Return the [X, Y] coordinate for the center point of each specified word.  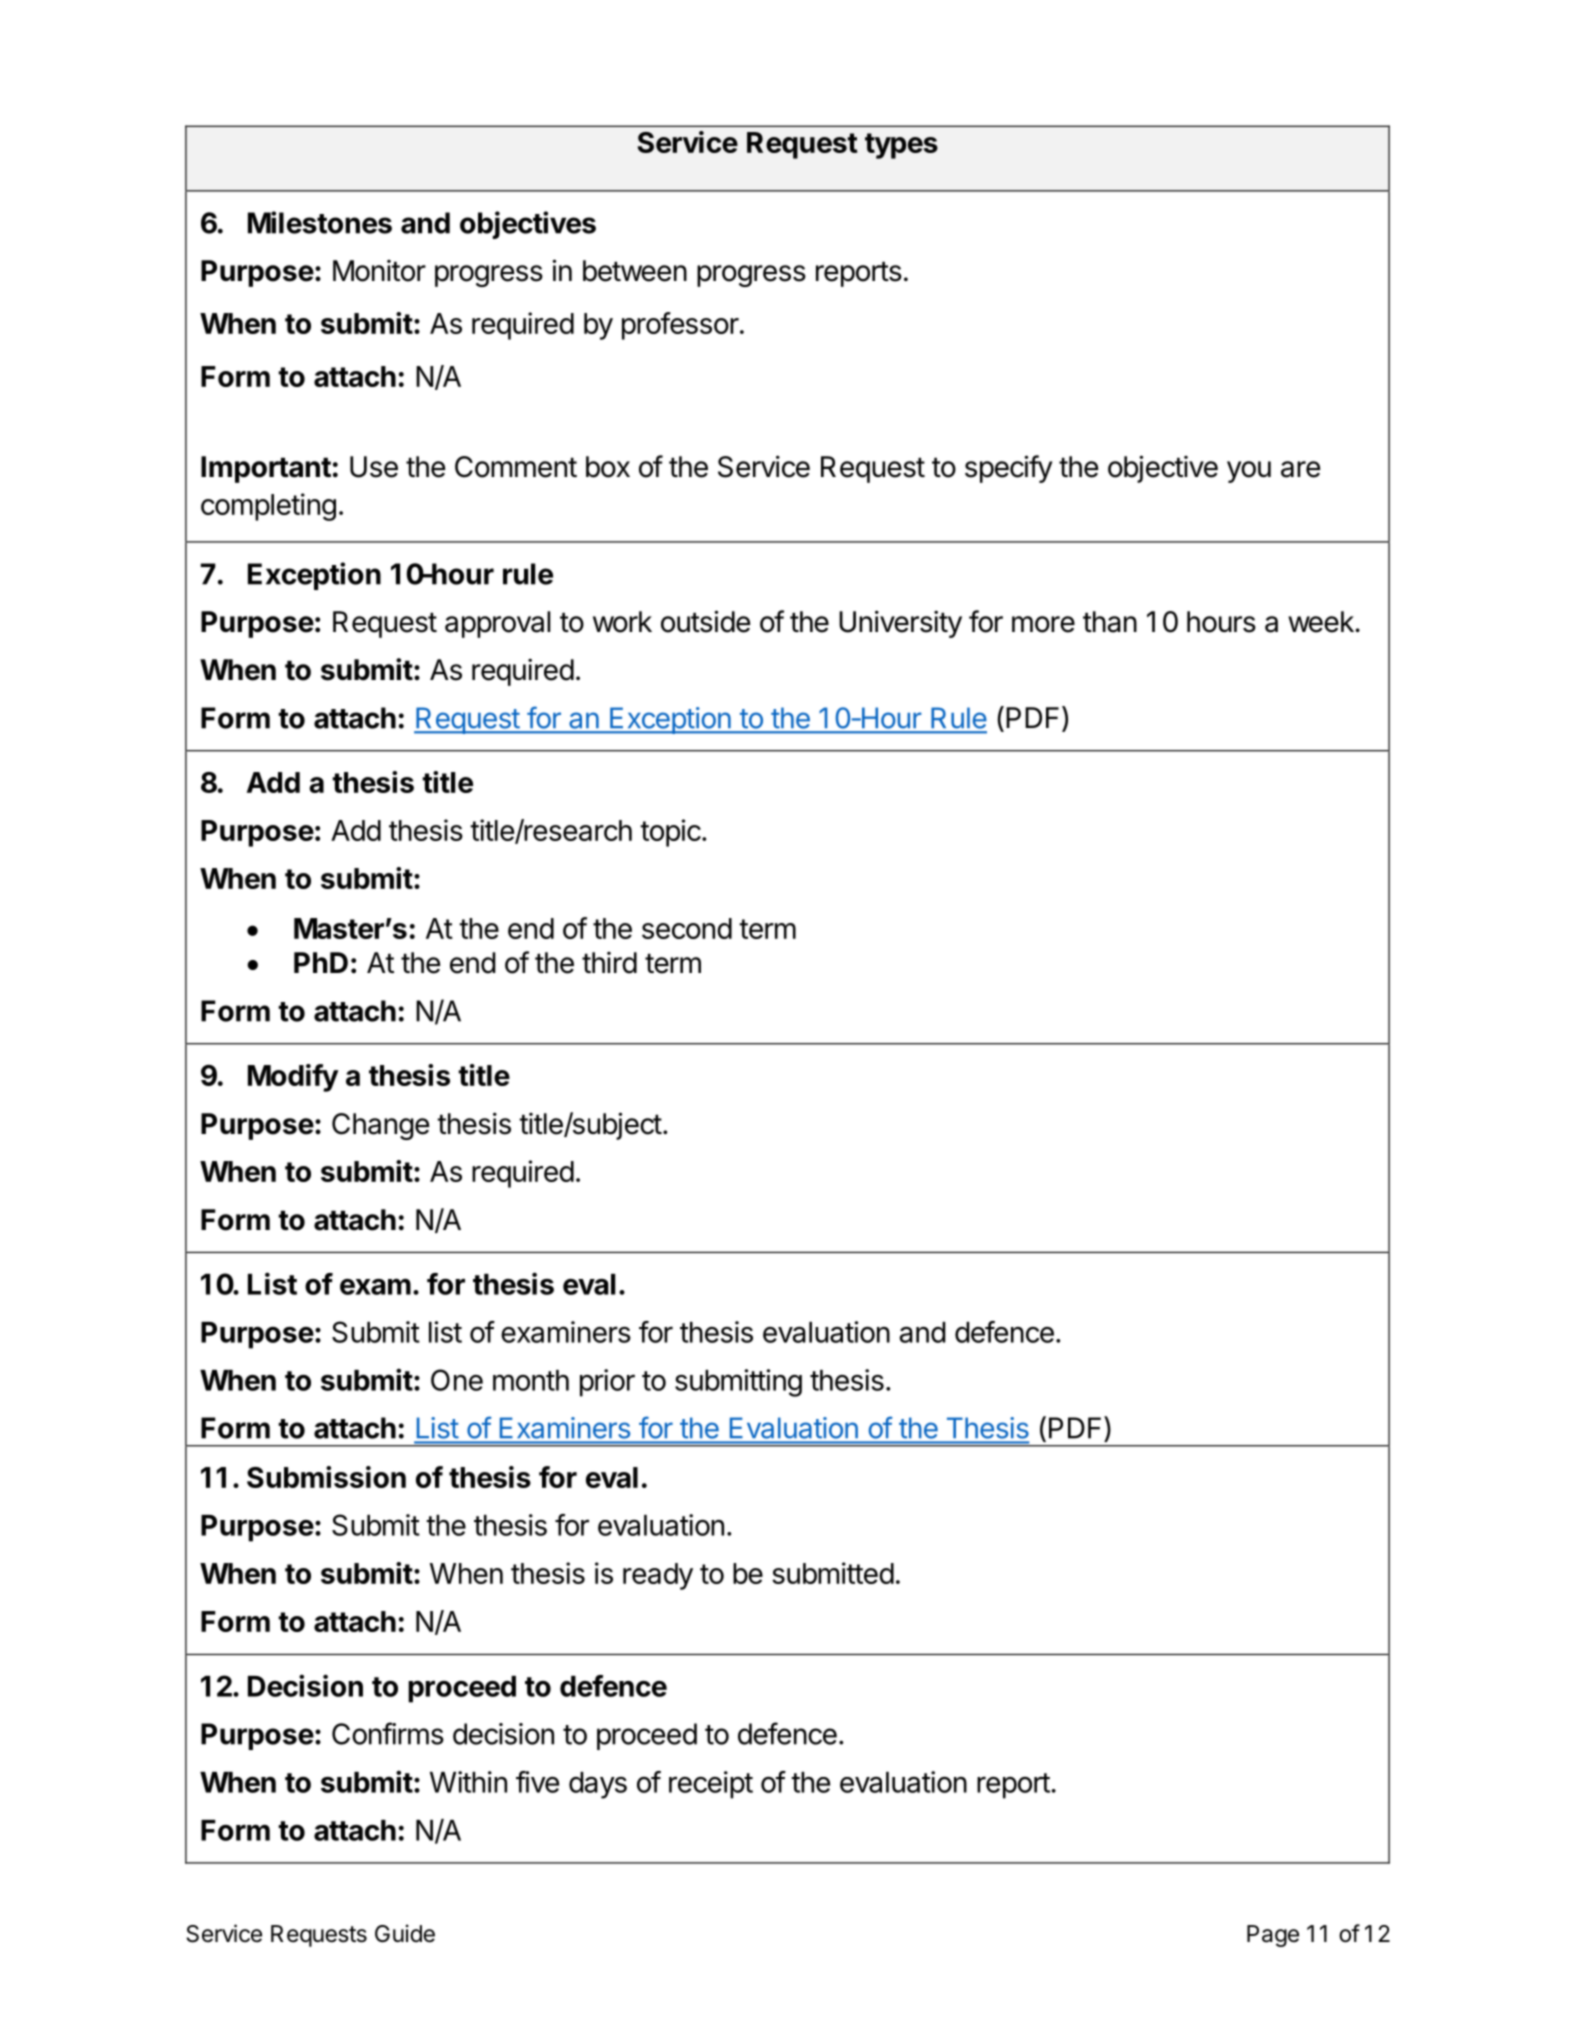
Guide [405, 1933]
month [531, 1380]
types [901, 146]
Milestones [320, 222]
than [1110, 622]
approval [497, 624]
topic [670, 833]
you [1249, 472]
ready [658, 1576]
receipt [711, 1785]
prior [607, 1383]
